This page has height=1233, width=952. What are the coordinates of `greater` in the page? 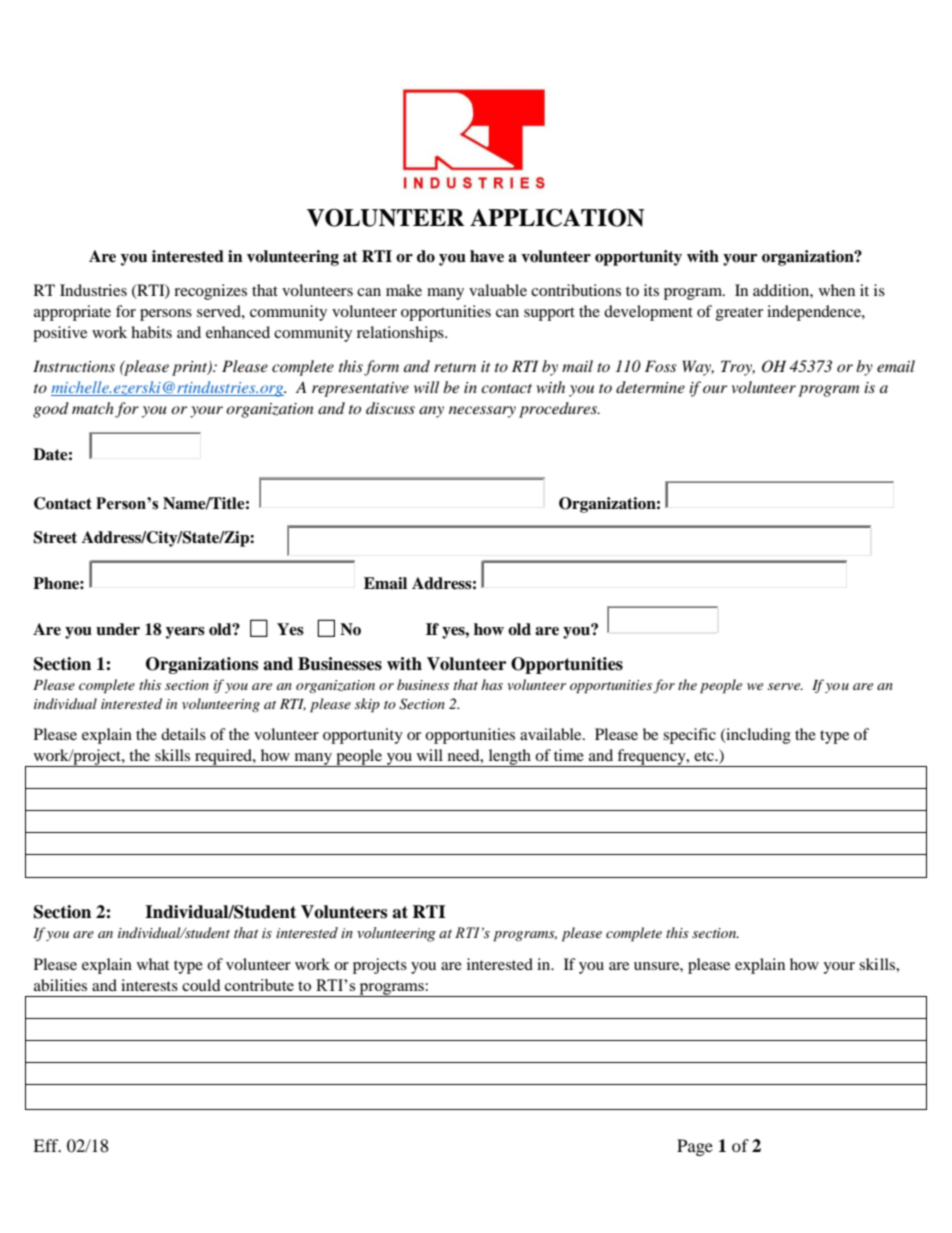 It's located at (739, 314).
